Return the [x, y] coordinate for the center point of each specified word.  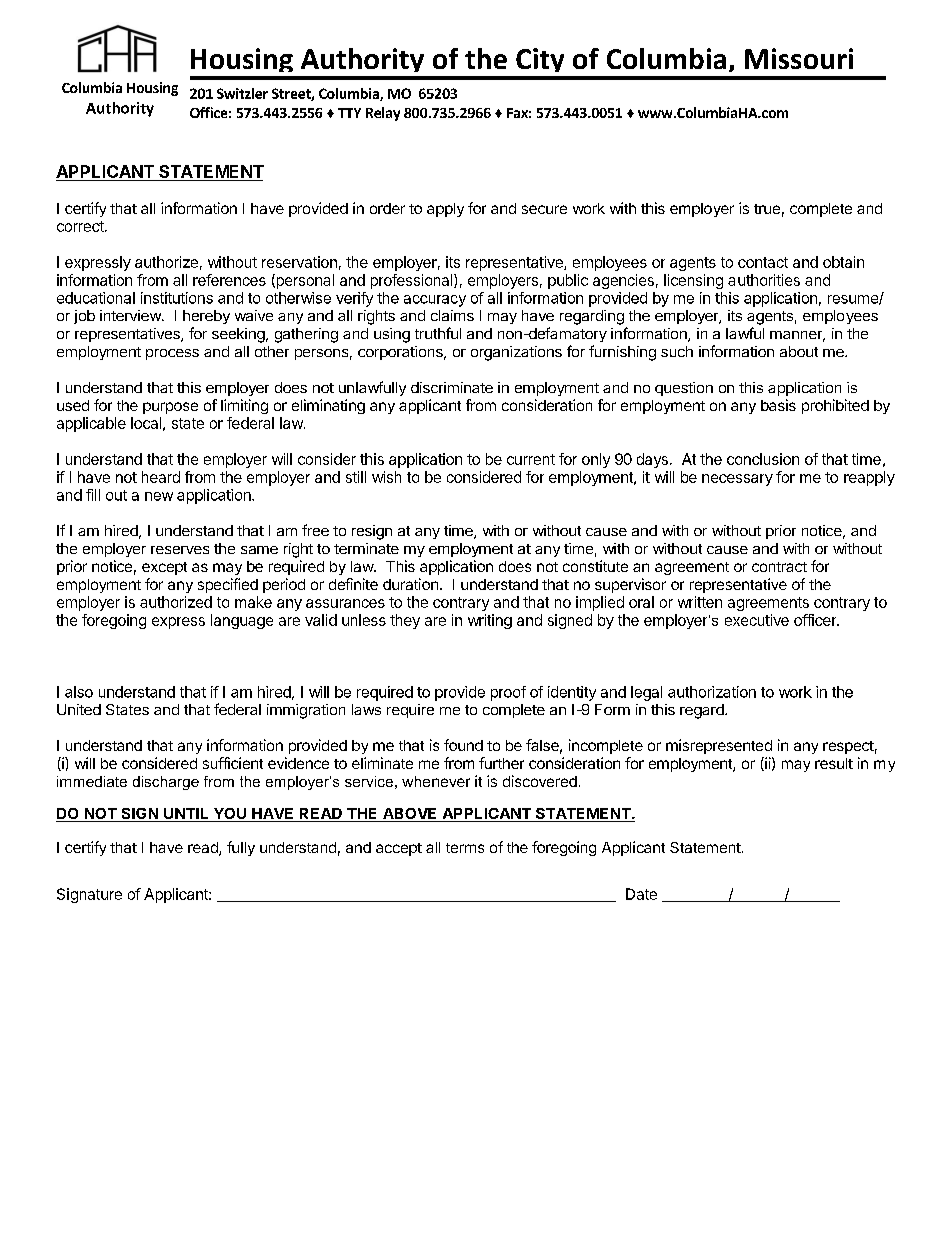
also [79, 692]
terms [465, 848]
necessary [737, 480]
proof [508, 693]
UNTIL [186, 815]
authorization [712, 692]
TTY [349, 113]
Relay [383, 114]
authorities [764, 280]
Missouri [799, 58]
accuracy [435, 301]
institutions [177, 298]
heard [161, 477]
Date [641, 894]
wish [386, 477]
